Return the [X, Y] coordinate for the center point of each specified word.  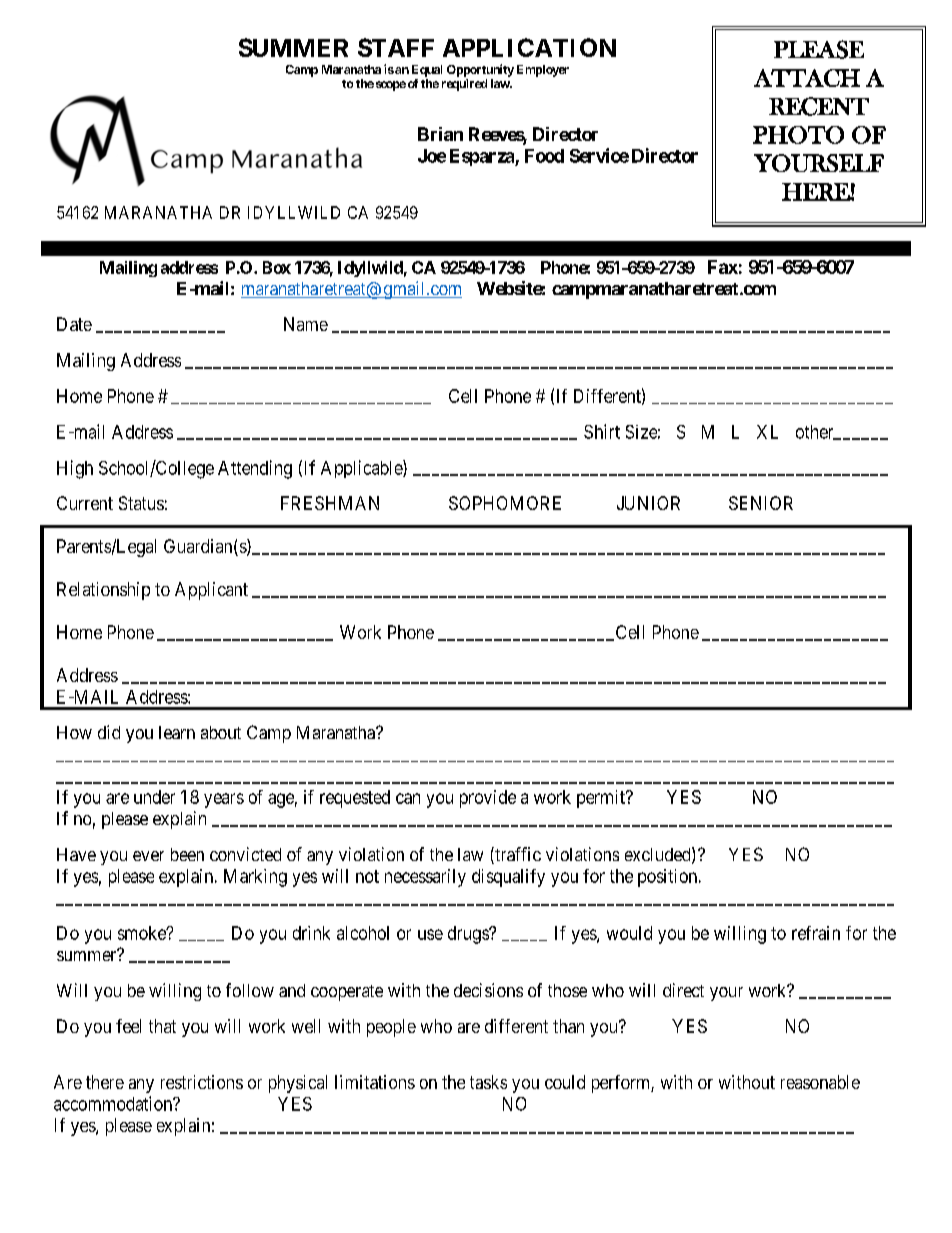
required [464, 85]
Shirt [602, 431]
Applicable [362, 469]
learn [177, 732]
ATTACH [807, 78]
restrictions [202, 1082]
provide [488, 799]
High [75, 469]
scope [391, 86]
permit [602, 799]
